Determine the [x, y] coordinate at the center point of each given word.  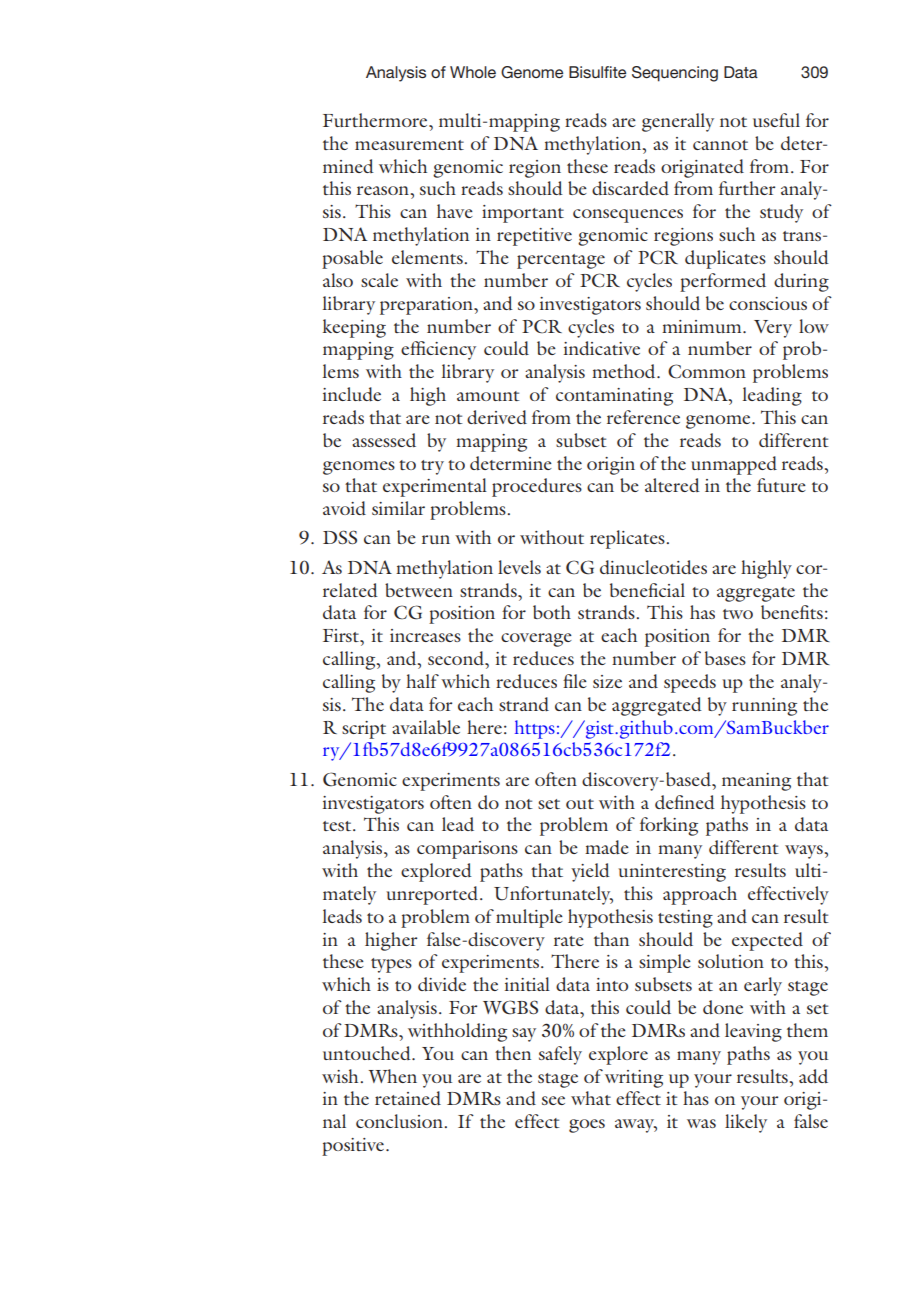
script [364, 730]
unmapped [734, 465]
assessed [384, 440]
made [607, 847]
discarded [630, 188]
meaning [756, 782]
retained [408, 1098]
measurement [409, 145]
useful [776, 120]
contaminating [614, 397]
